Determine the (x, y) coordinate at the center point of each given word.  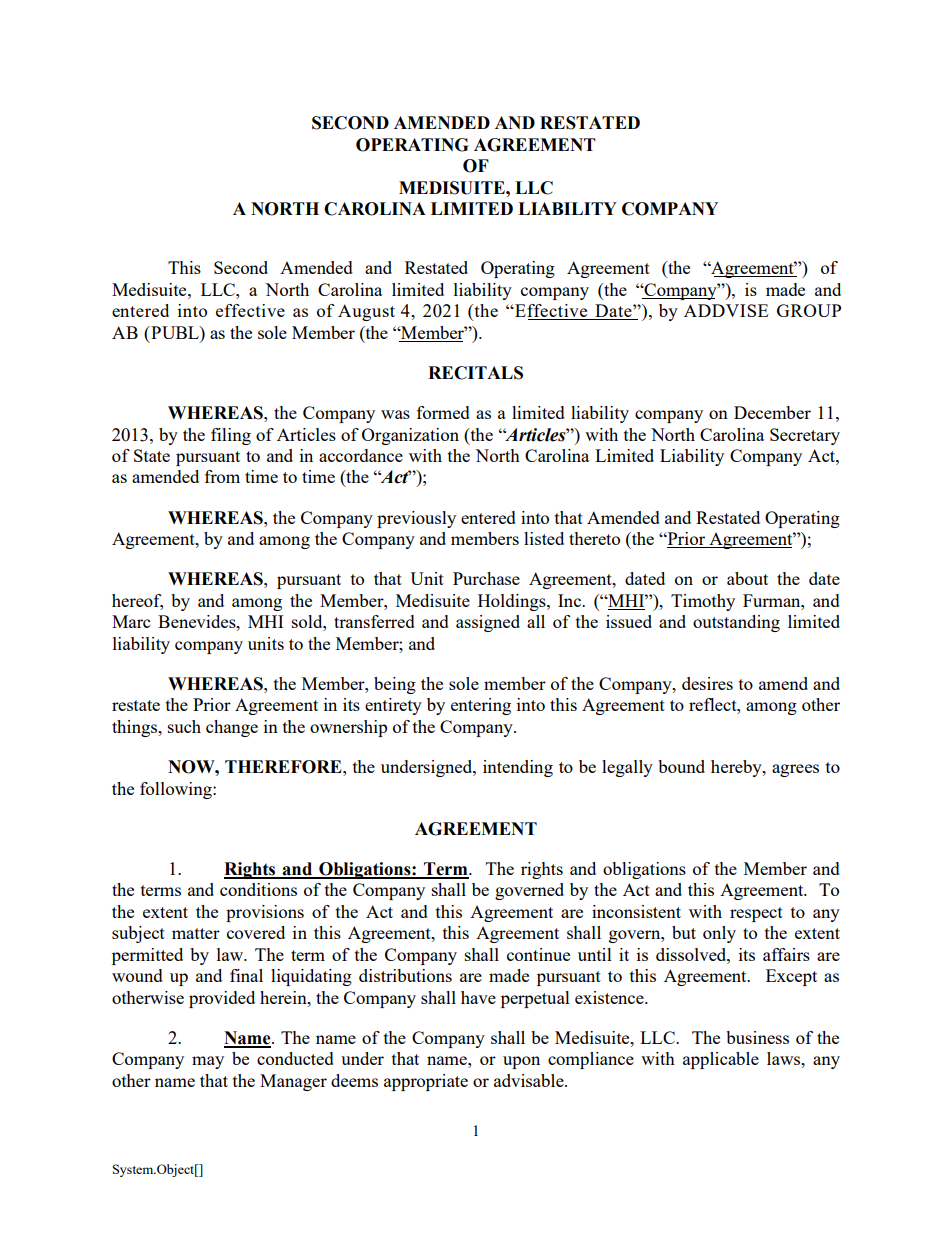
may (208, 1062)
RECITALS (475, 373)
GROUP (809, 310)
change (232, 728)
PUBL (175, 332)
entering (481, 706)
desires (707, 683)
